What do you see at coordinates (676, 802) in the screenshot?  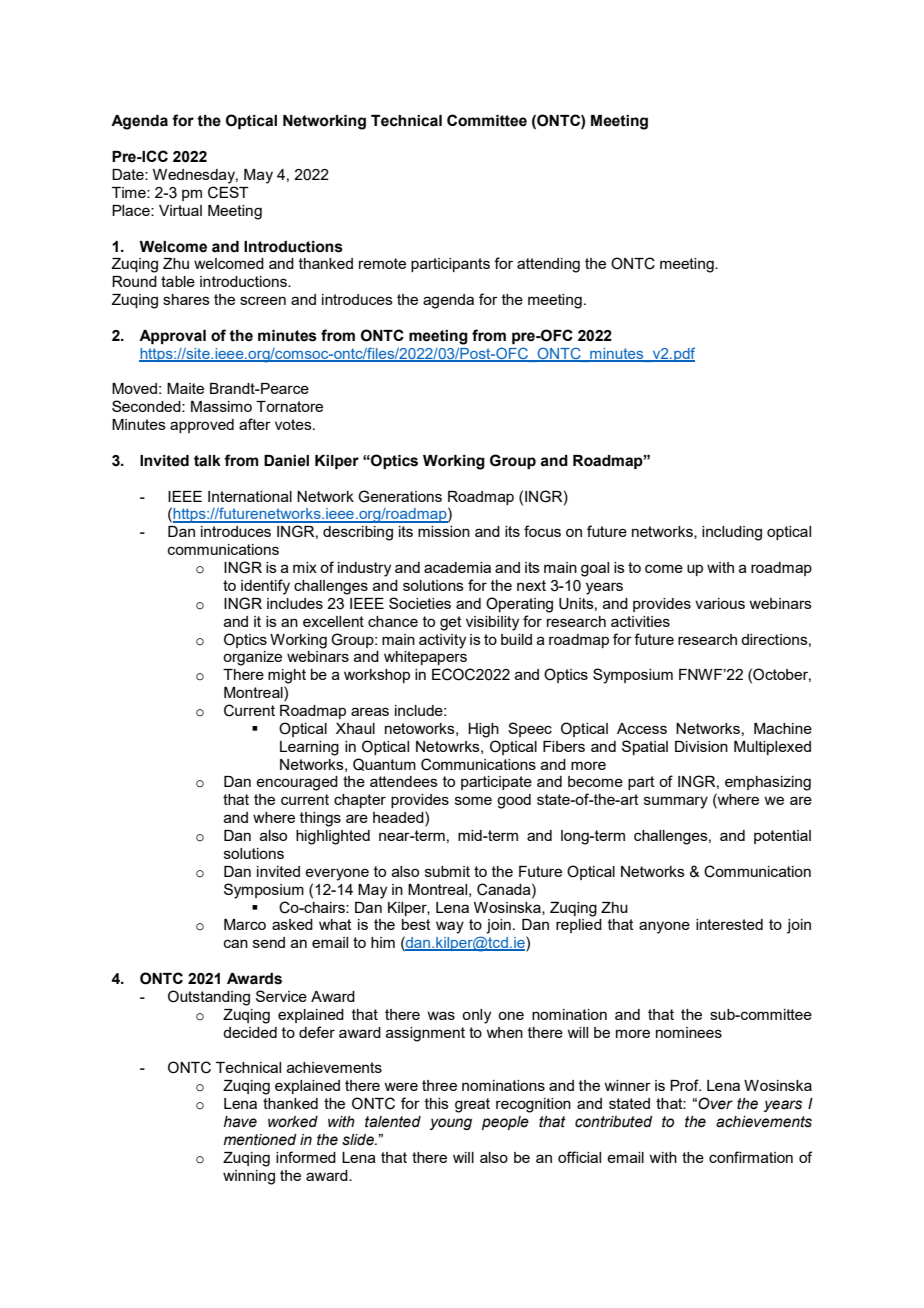 I see `summary` at bounding box center [676, 802].
